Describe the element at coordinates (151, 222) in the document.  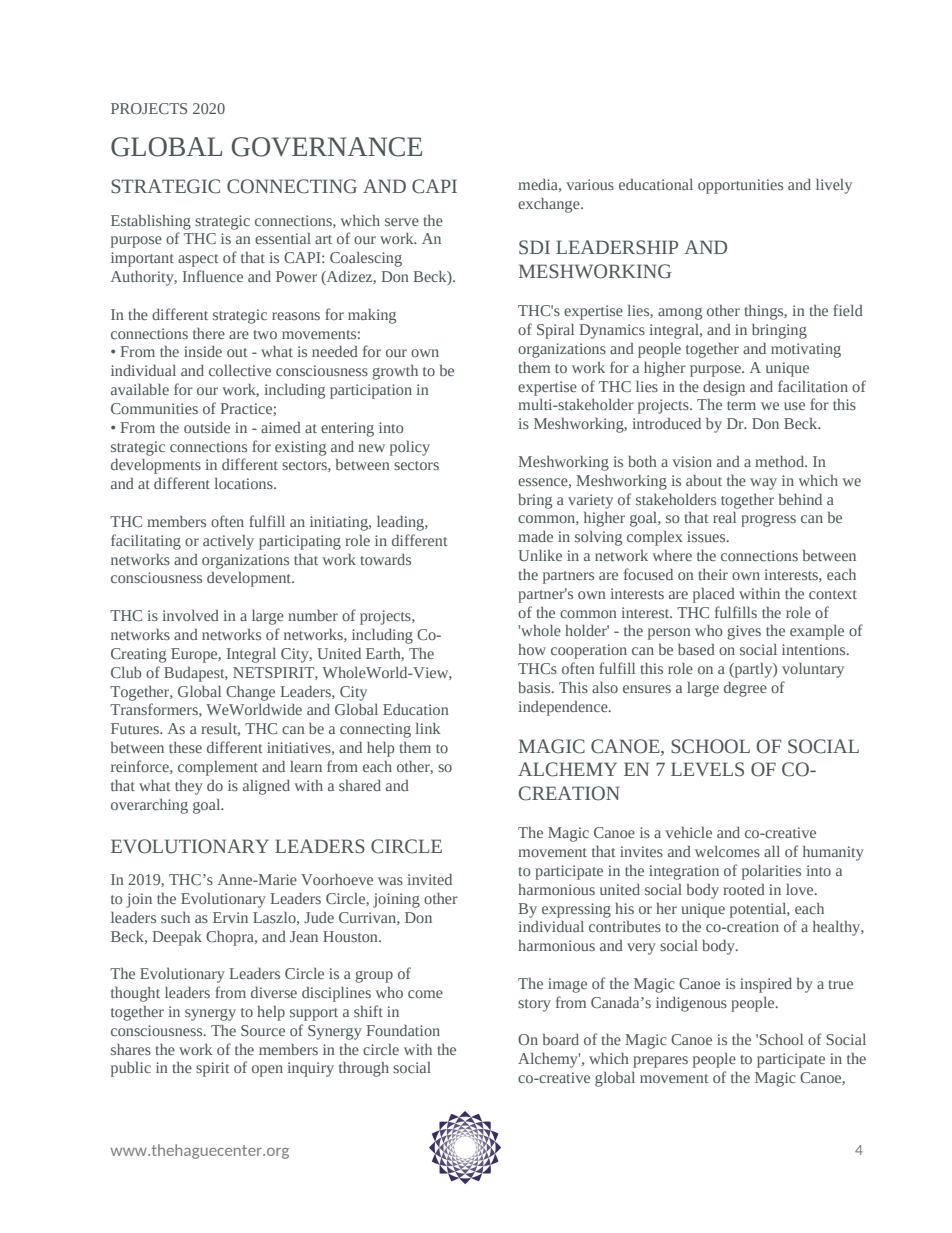
I see `Establishing` at that location.
